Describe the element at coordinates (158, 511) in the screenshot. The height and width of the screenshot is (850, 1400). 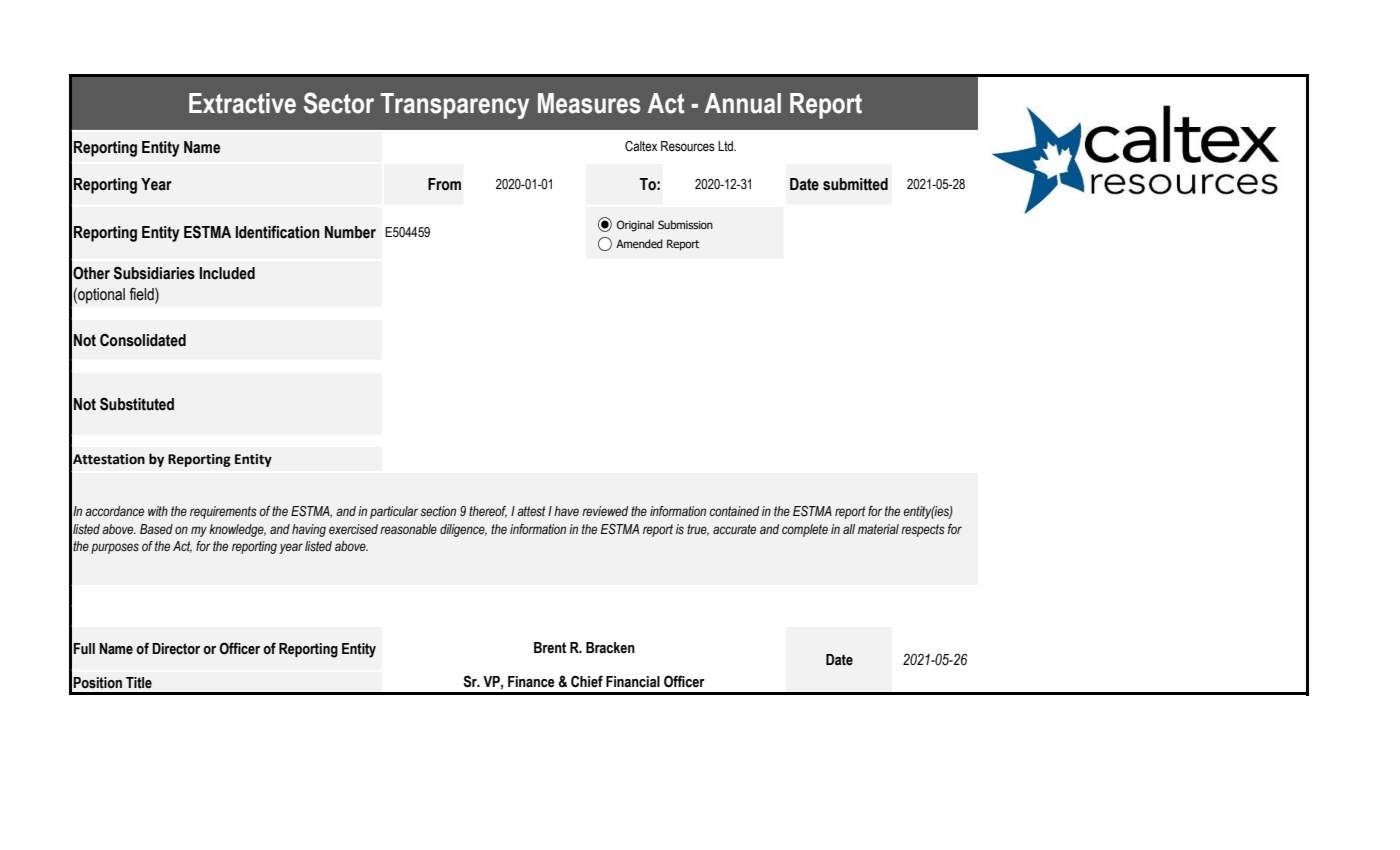
I see `with` at that location.
